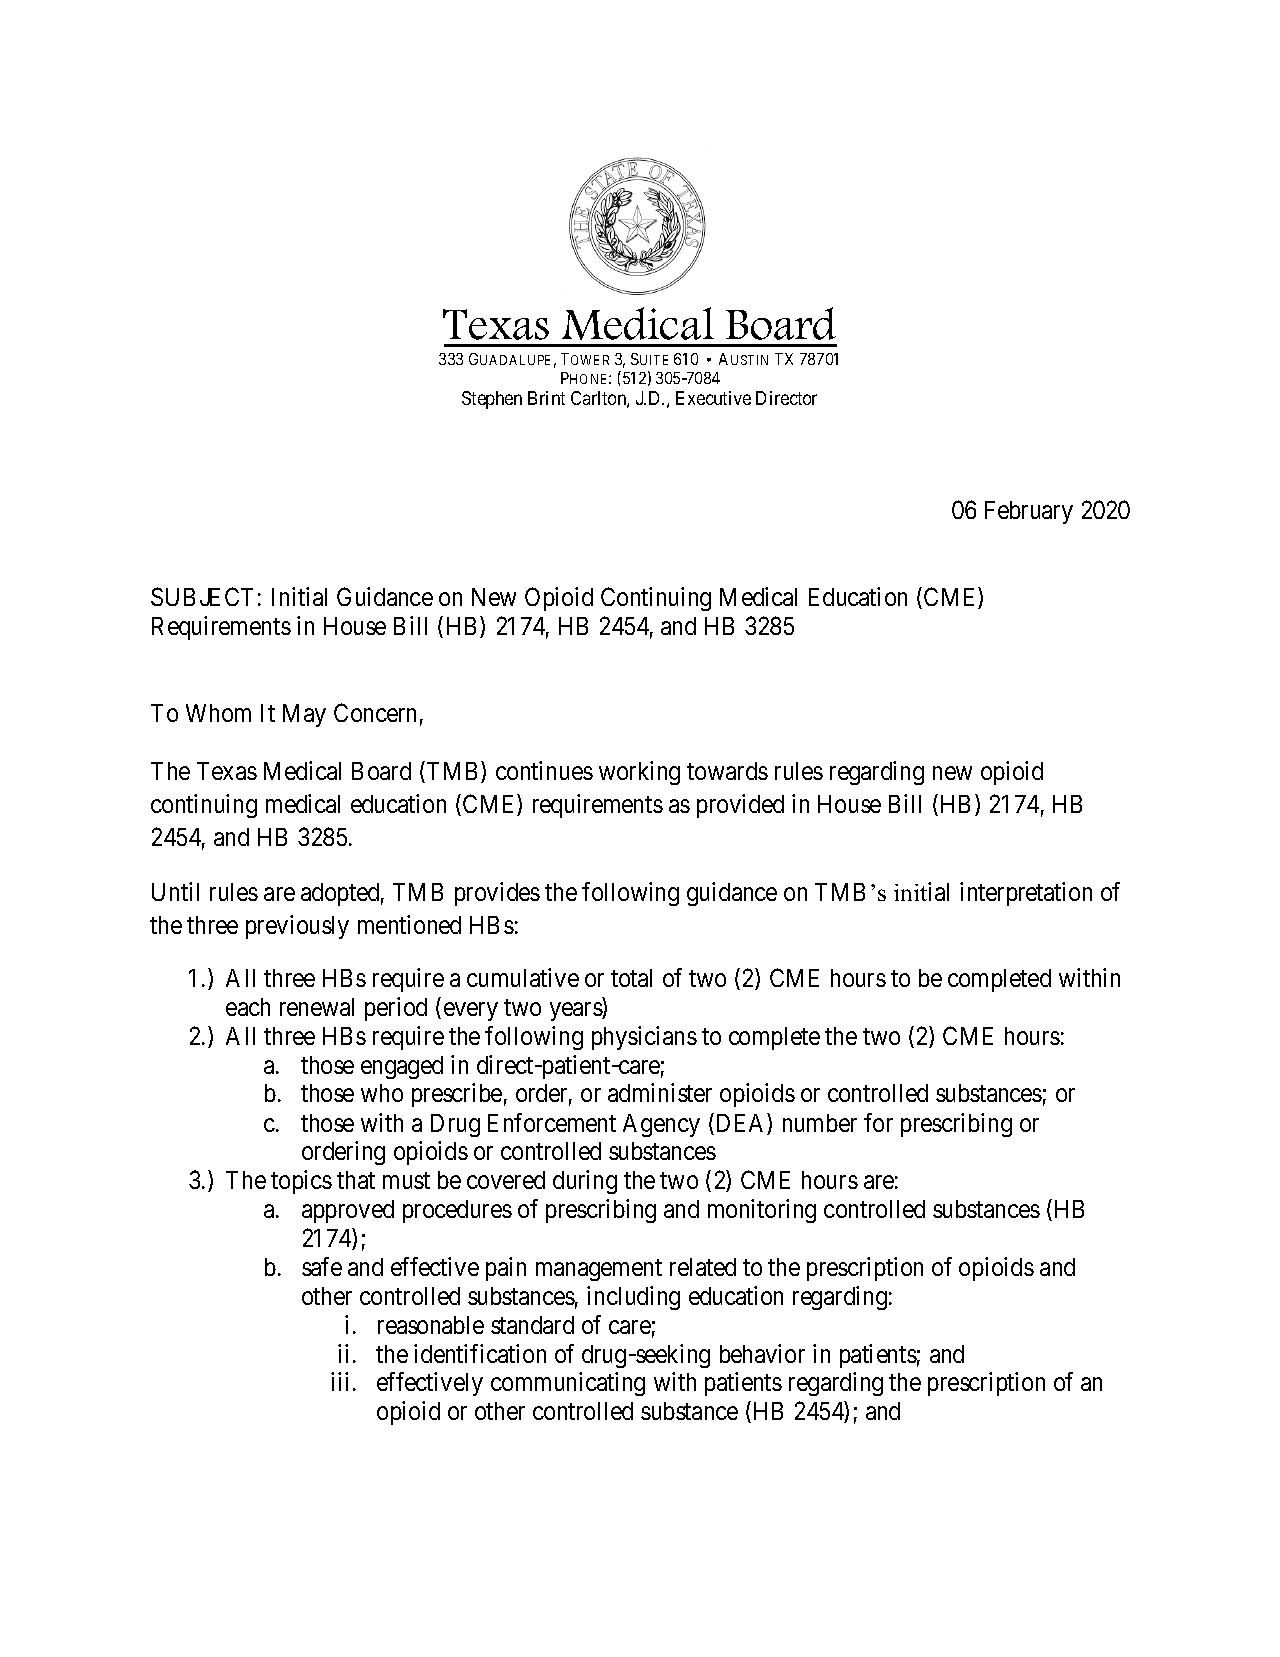 The width and height of the screenshot is (1280, 1657). Describe the element at coordinates (492, 400) in the screenshot. I see `Stephen` at that location.
